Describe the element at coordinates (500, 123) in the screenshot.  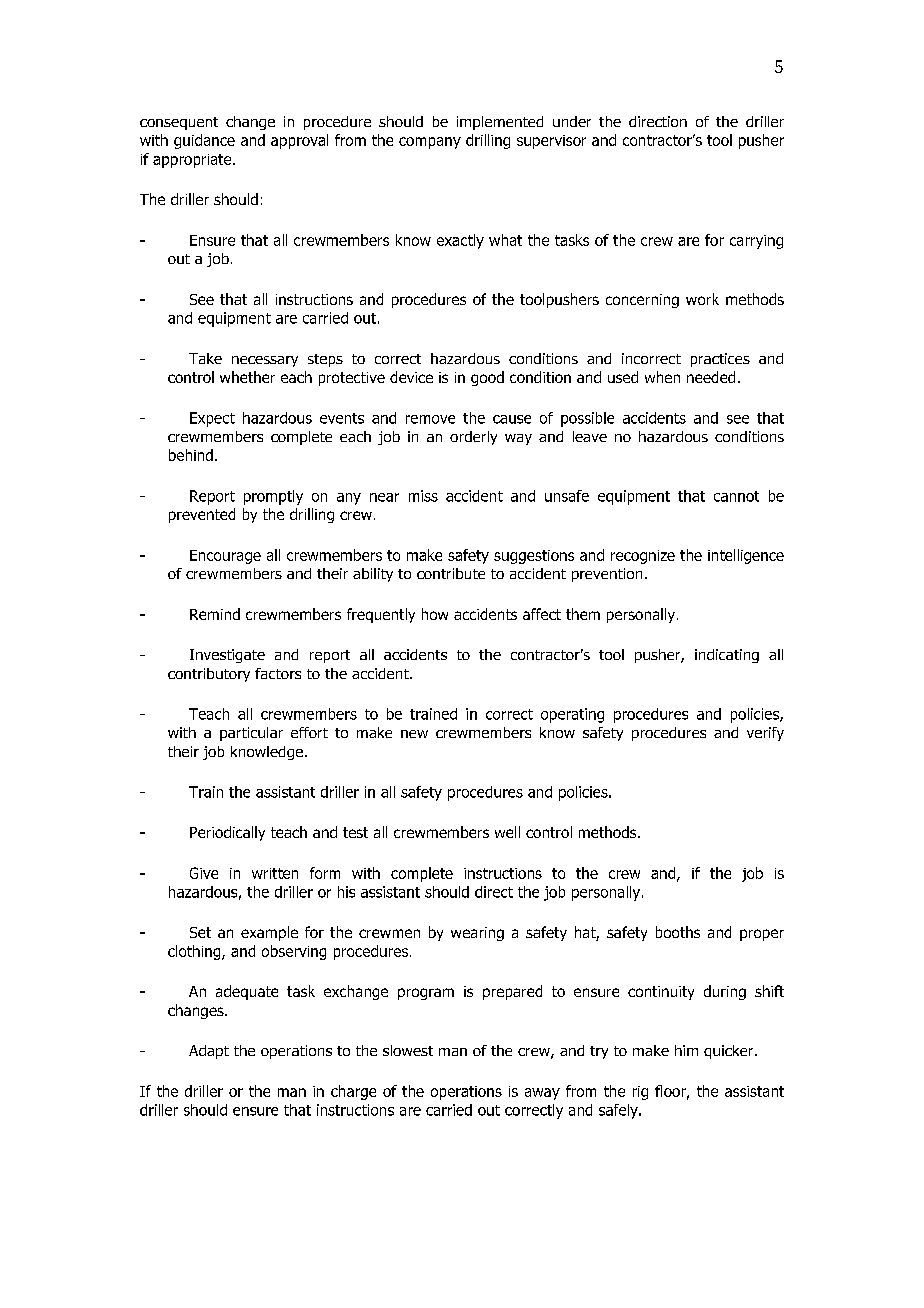
I see `implemented` at that location.
